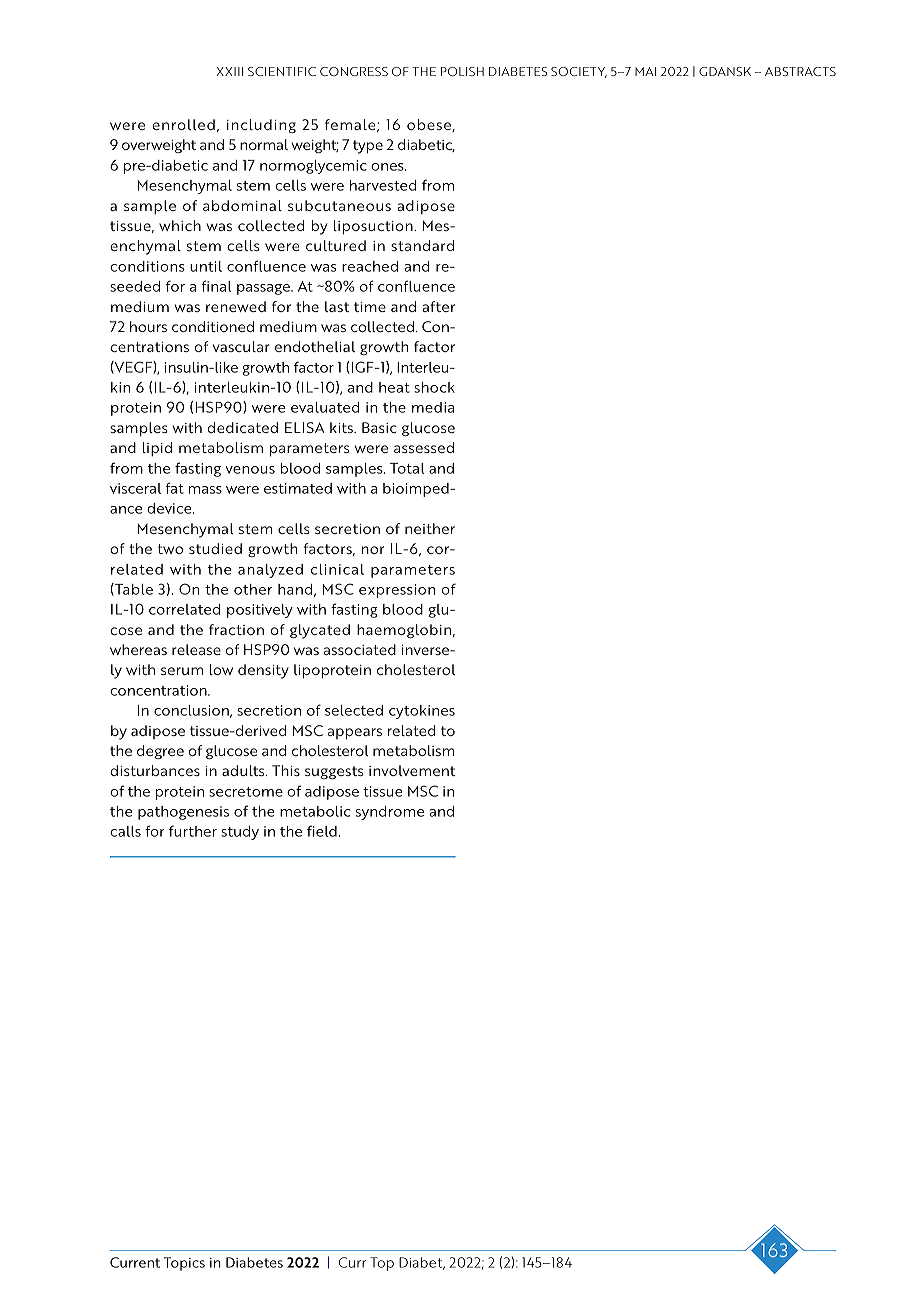  Describe the element at coordinates (244, 770) in the screenshot. I see `adults` at that location.
